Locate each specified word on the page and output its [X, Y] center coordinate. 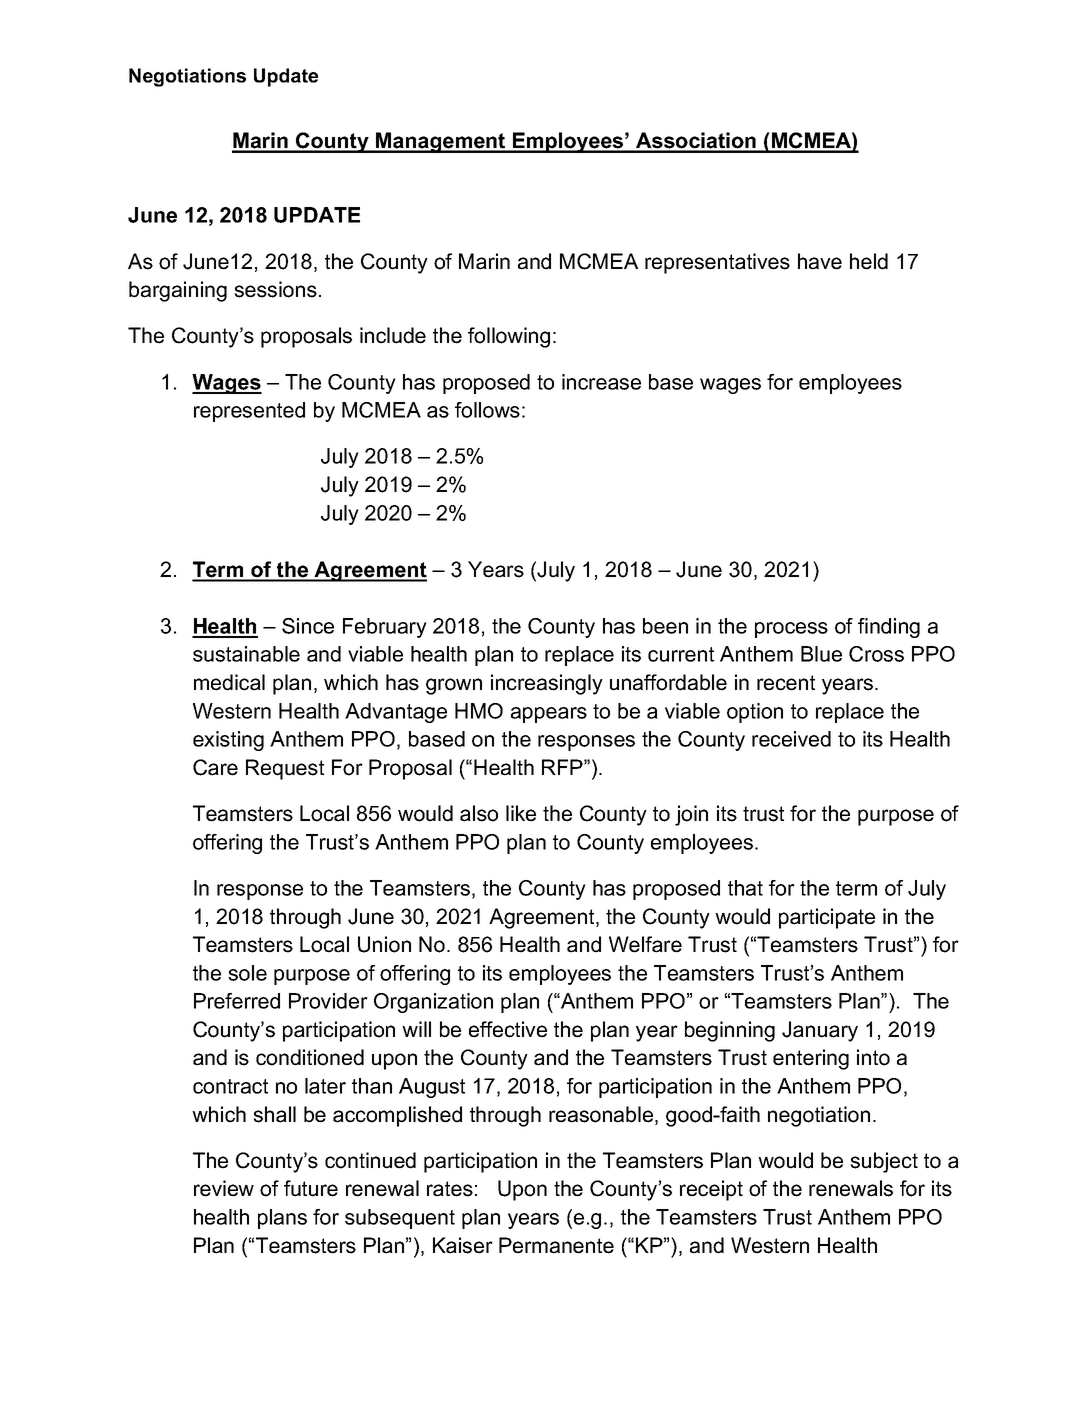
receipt [711, 1190]
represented [249, 412]
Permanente [556, 1245]
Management [441, 142]
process [791, 630]
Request [285, 769]
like [521, 813]
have [820, 261]
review [224, 1188]
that [745, 888]
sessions [275, 289]
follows [487, 410]
